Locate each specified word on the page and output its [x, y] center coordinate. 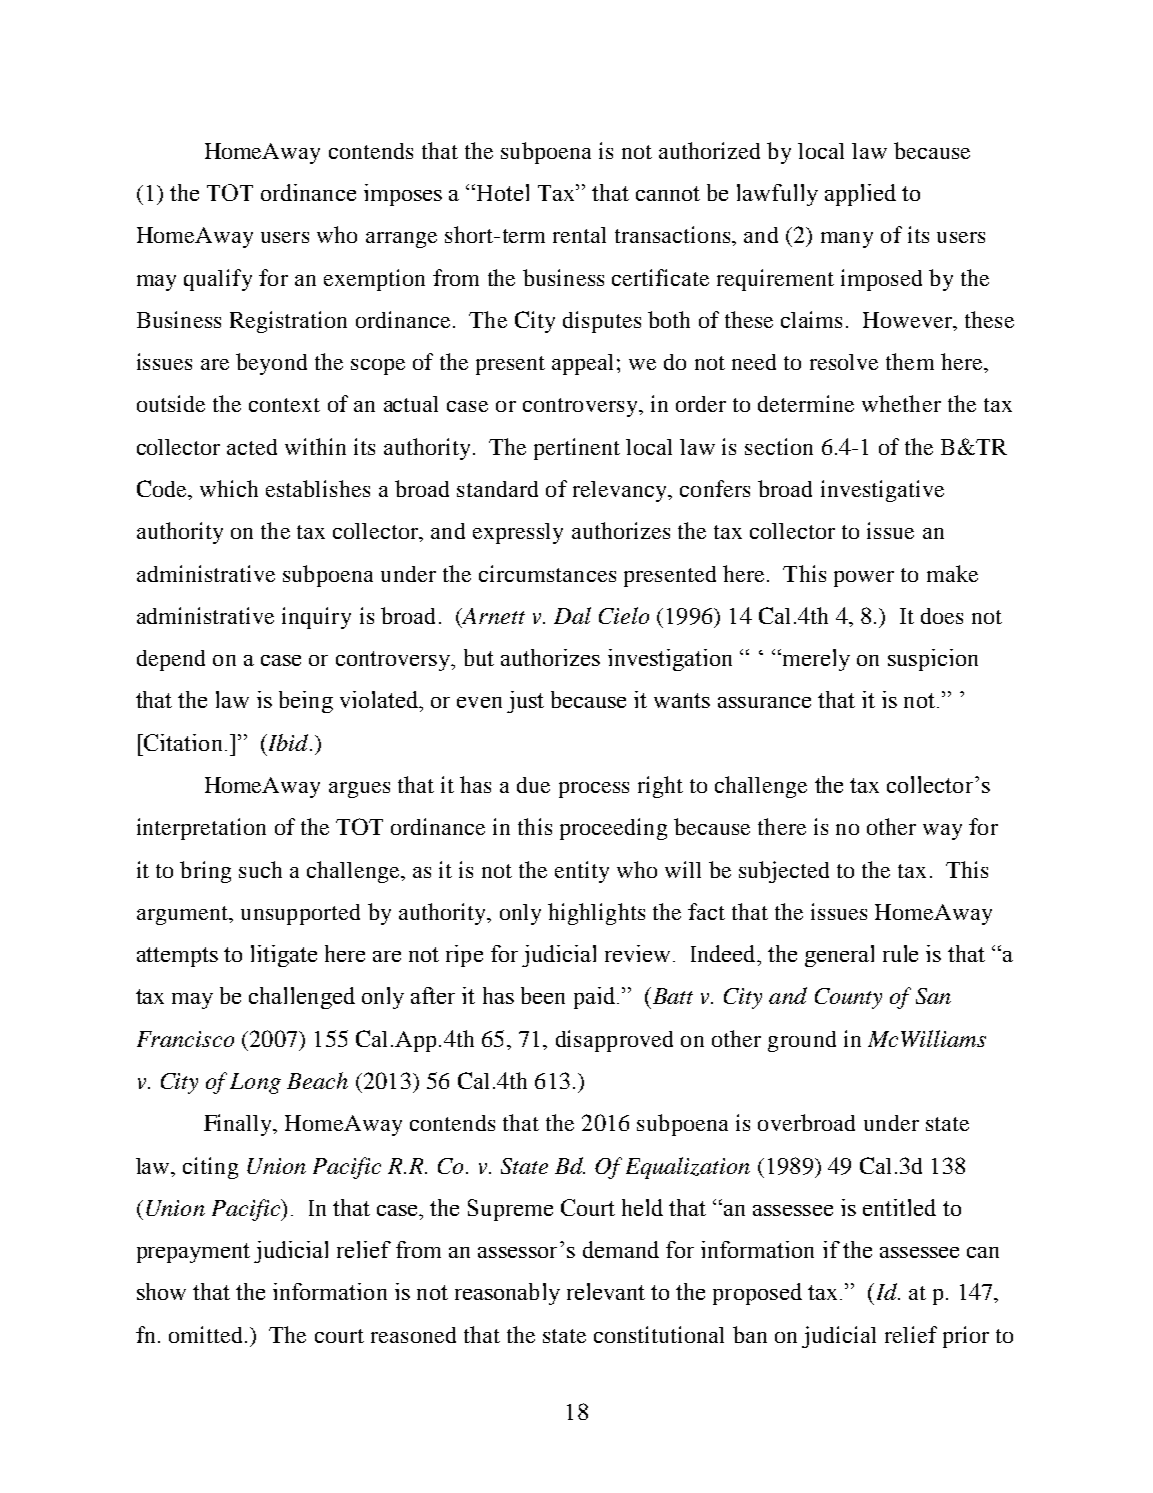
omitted [205, 1334]
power [864, 579]
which [229, 488]
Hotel [503, 192]
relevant [606, 1291]
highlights [596, 914]
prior [966, 1337]
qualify [218, 280]
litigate [284, 956]
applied [860, 195]
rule [900, 953]
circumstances [547, 573]
